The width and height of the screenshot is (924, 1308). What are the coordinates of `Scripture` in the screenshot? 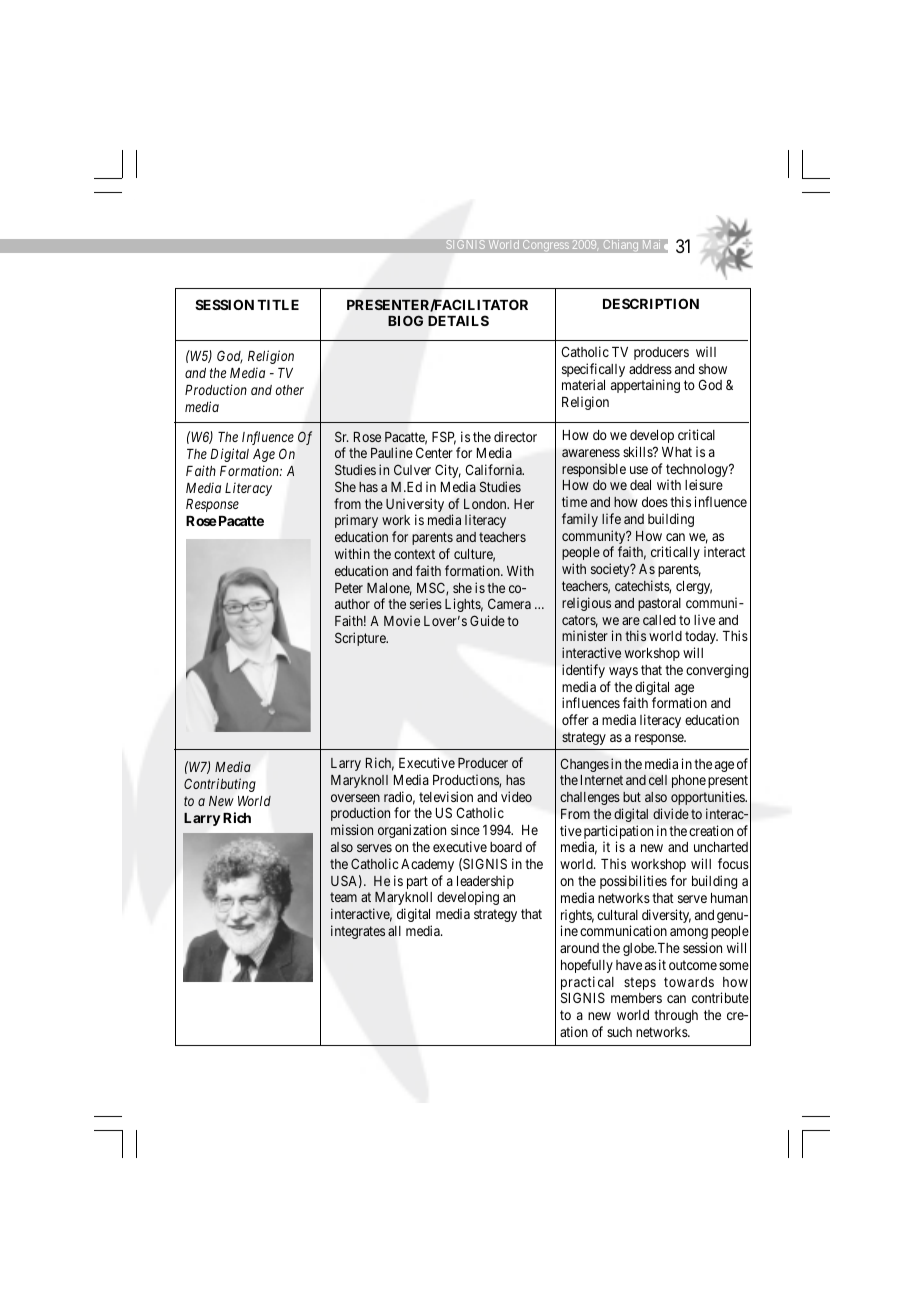 It's located at (361, 639).
